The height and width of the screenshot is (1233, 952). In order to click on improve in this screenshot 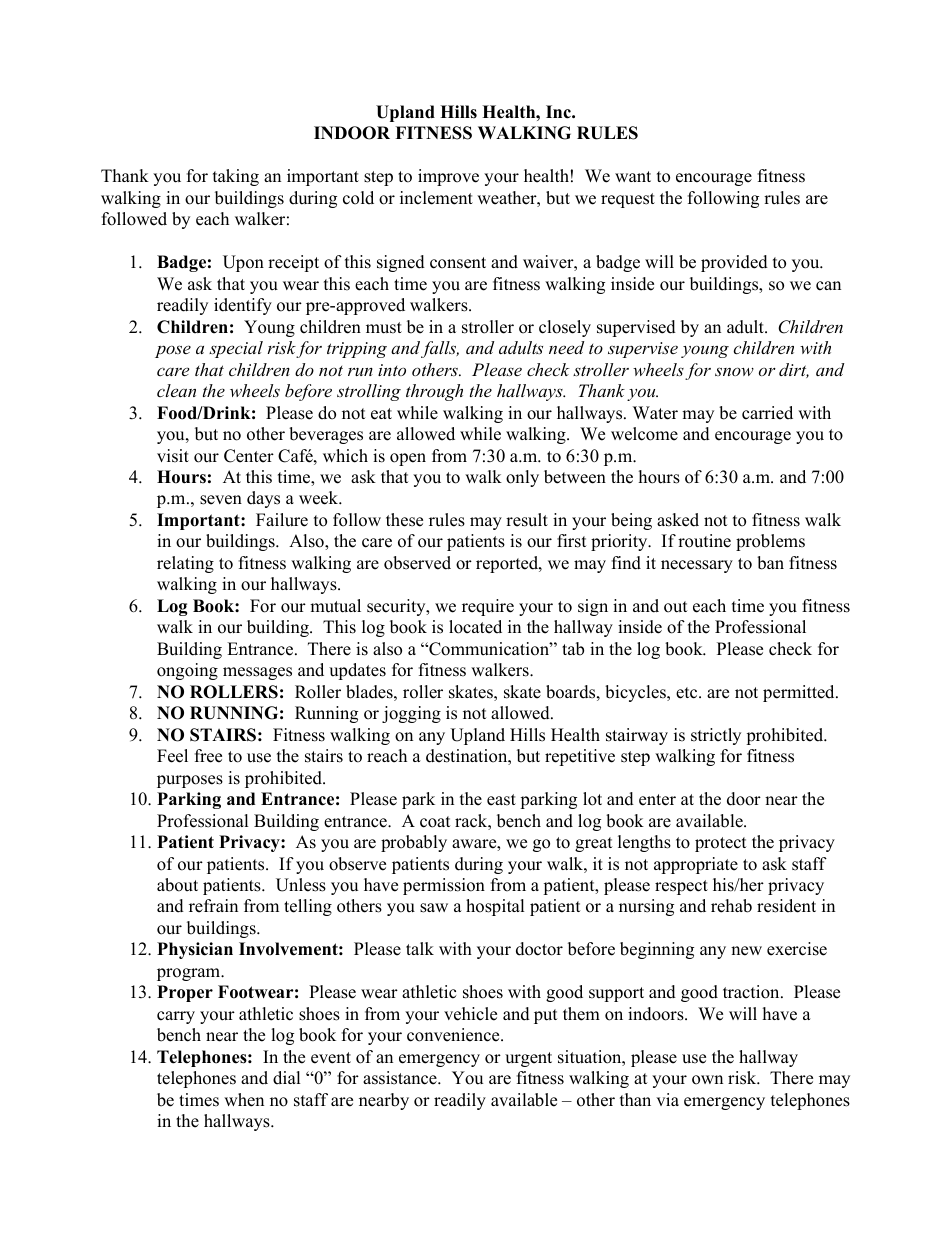, I will do `click(448, 177)`.
